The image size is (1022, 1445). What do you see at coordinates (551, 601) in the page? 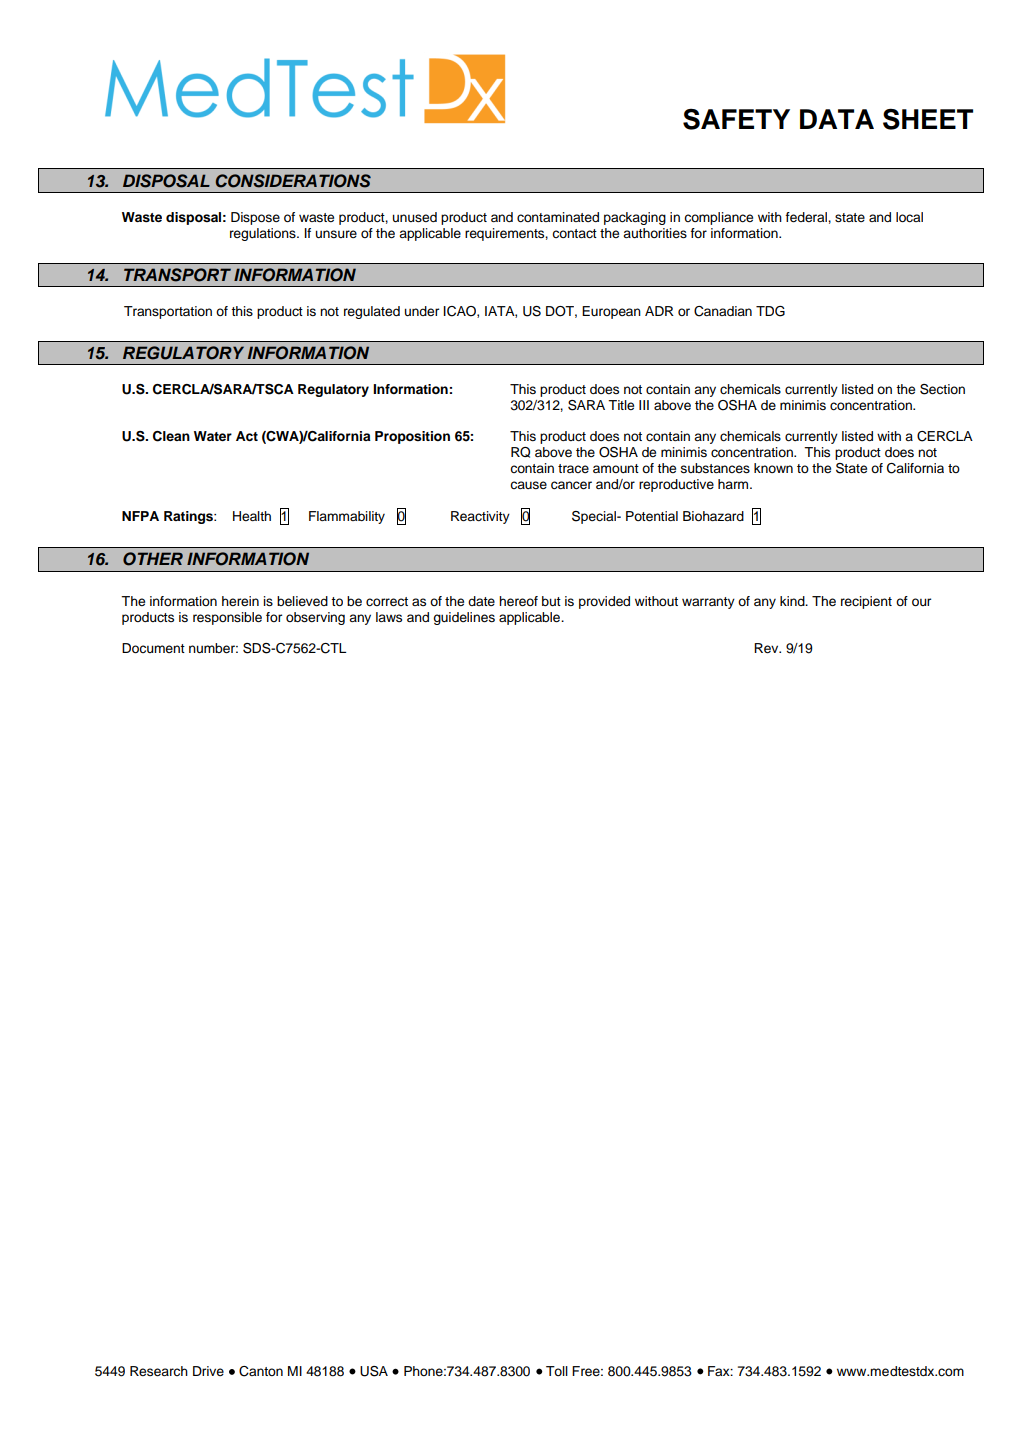
I see `but` at bounding box center [551, 601].
